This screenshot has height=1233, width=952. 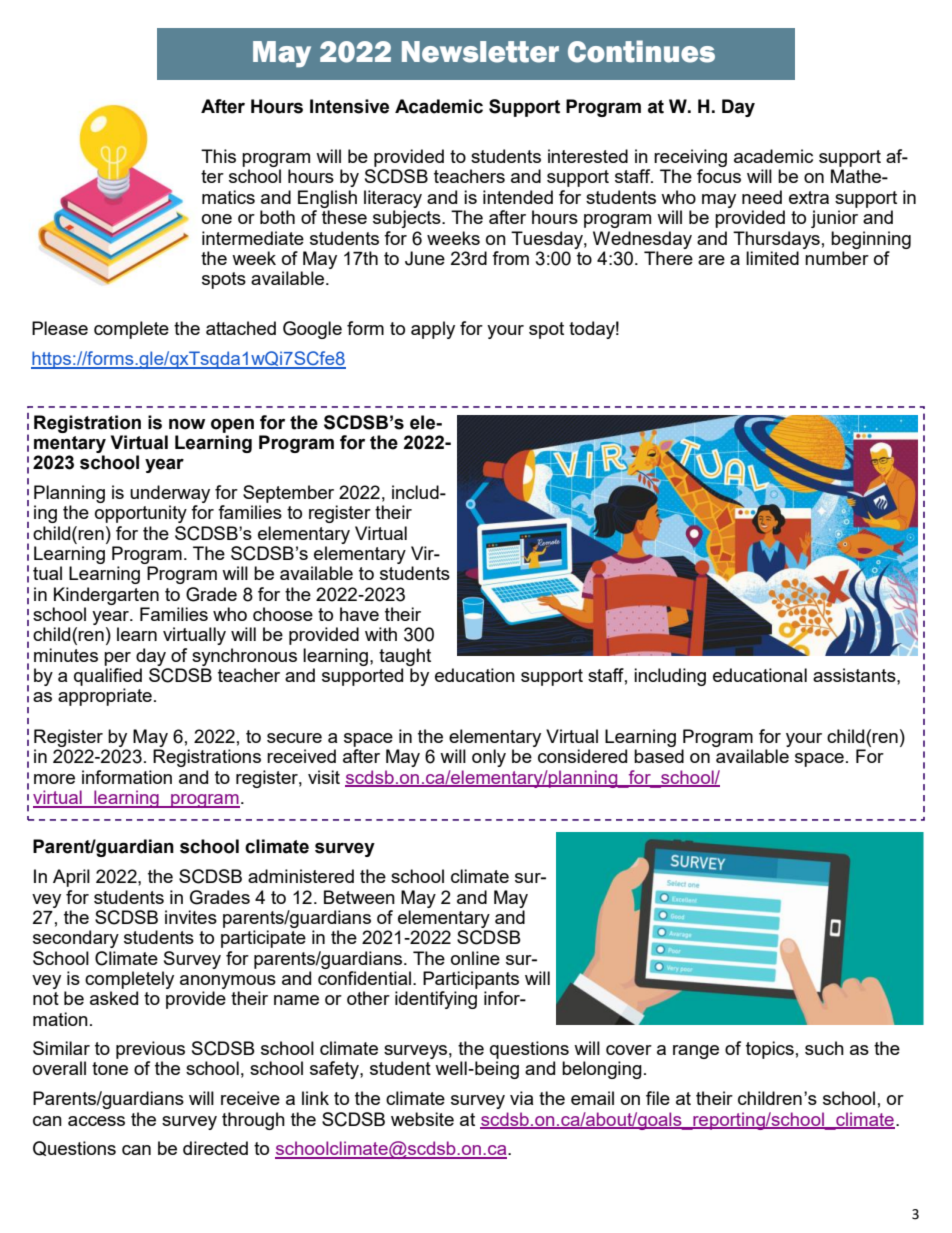 I want to click on only, so click(x=489, y=758).
